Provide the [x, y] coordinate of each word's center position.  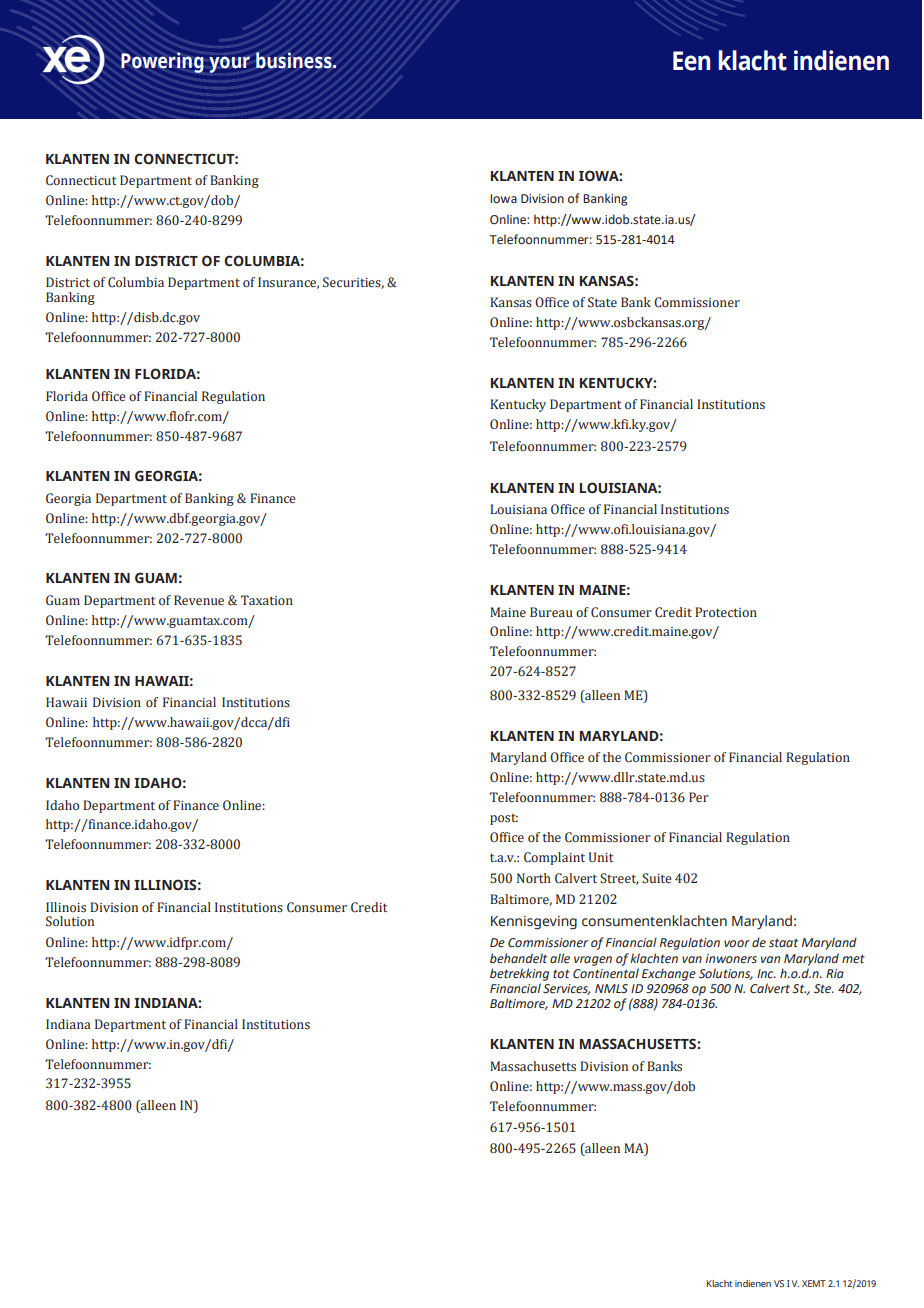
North [534, 878]
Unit [601, 857]
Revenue [199, 600]
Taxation [267, 600]
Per [699, 797]
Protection [726, 612]
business [295, 60]
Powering [162, 62]
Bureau [551, 612]
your [229, 64]
